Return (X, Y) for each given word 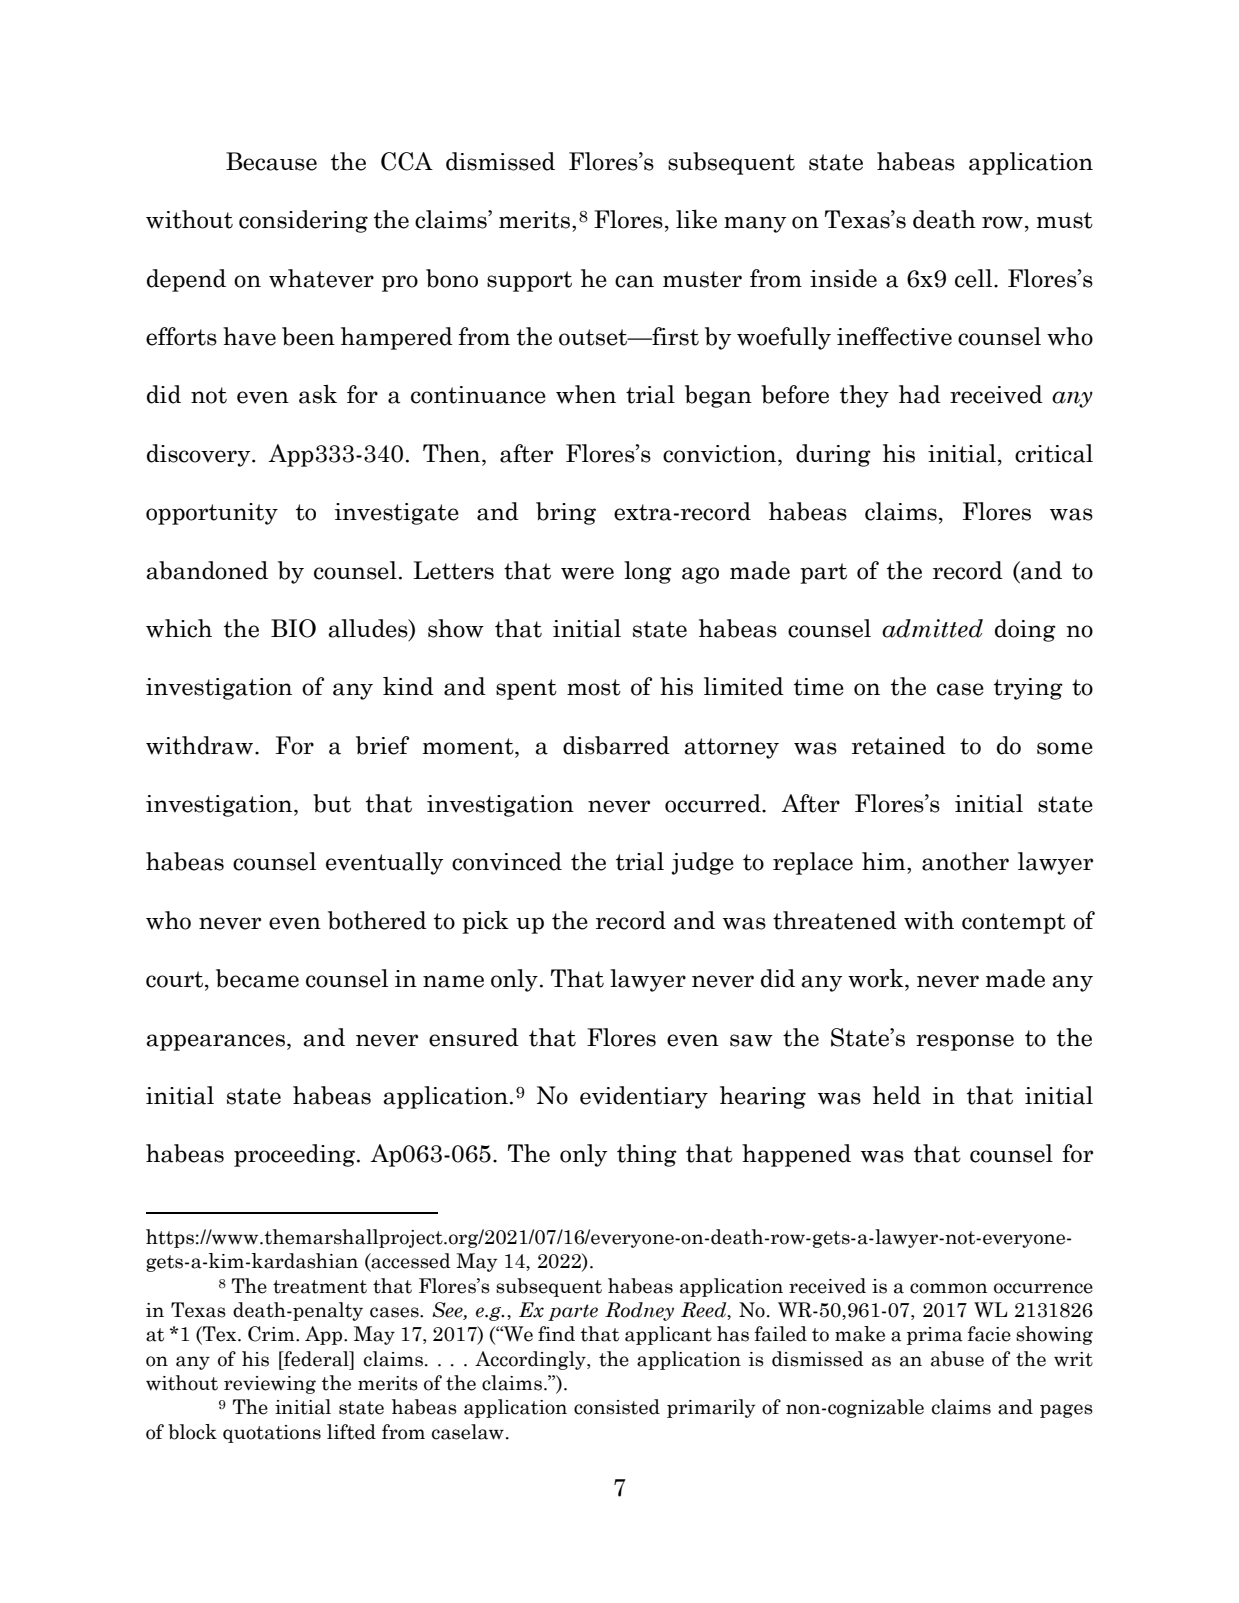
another (965, 861)
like (696, 219)
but (332, 803)
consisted (617, 1407)
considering (303, 221)
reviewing (270, 1385)
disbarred (616, 745)
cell (975, 278)
